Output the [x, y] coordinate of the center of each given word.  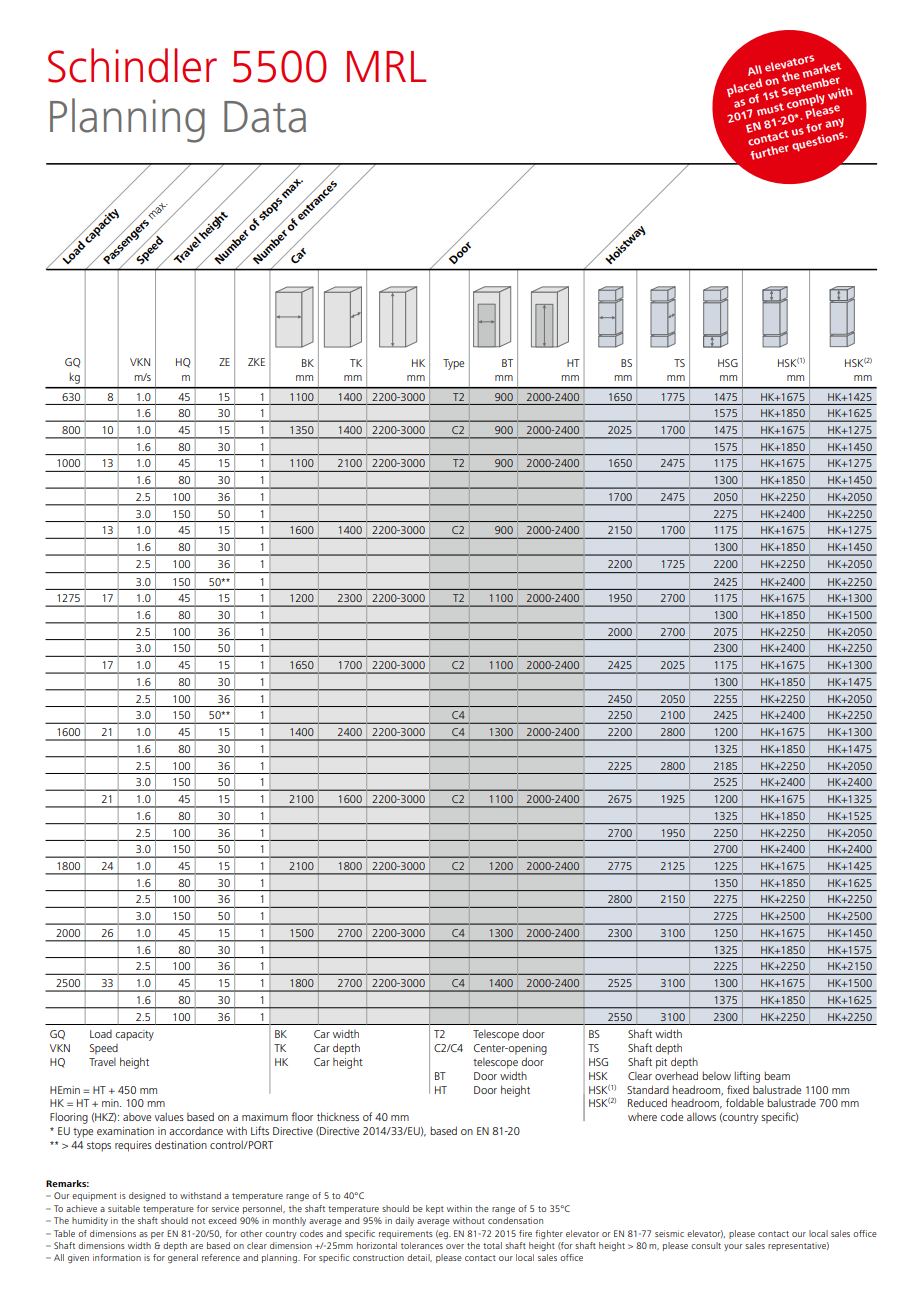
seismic [669, 1233]
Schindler [132, 65]
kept [435, 1209]
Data [265, 117]
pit [661, 1063]
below [716, 1075]
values [169, 1116]
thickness [338, 1116]
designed [147, 1196]
